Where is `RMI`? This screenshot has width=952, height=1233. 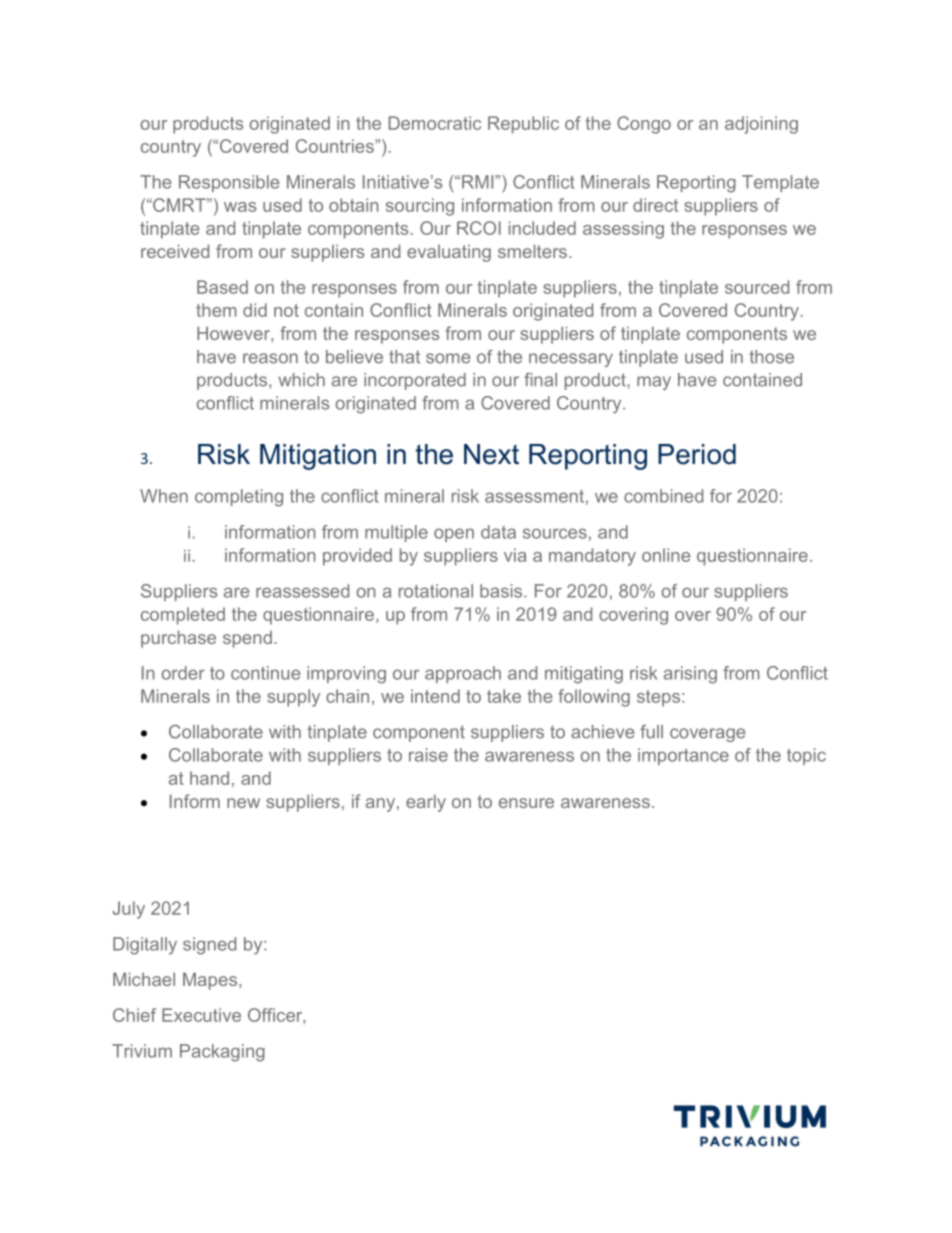 RMI is located at coordinates (479, 182).
